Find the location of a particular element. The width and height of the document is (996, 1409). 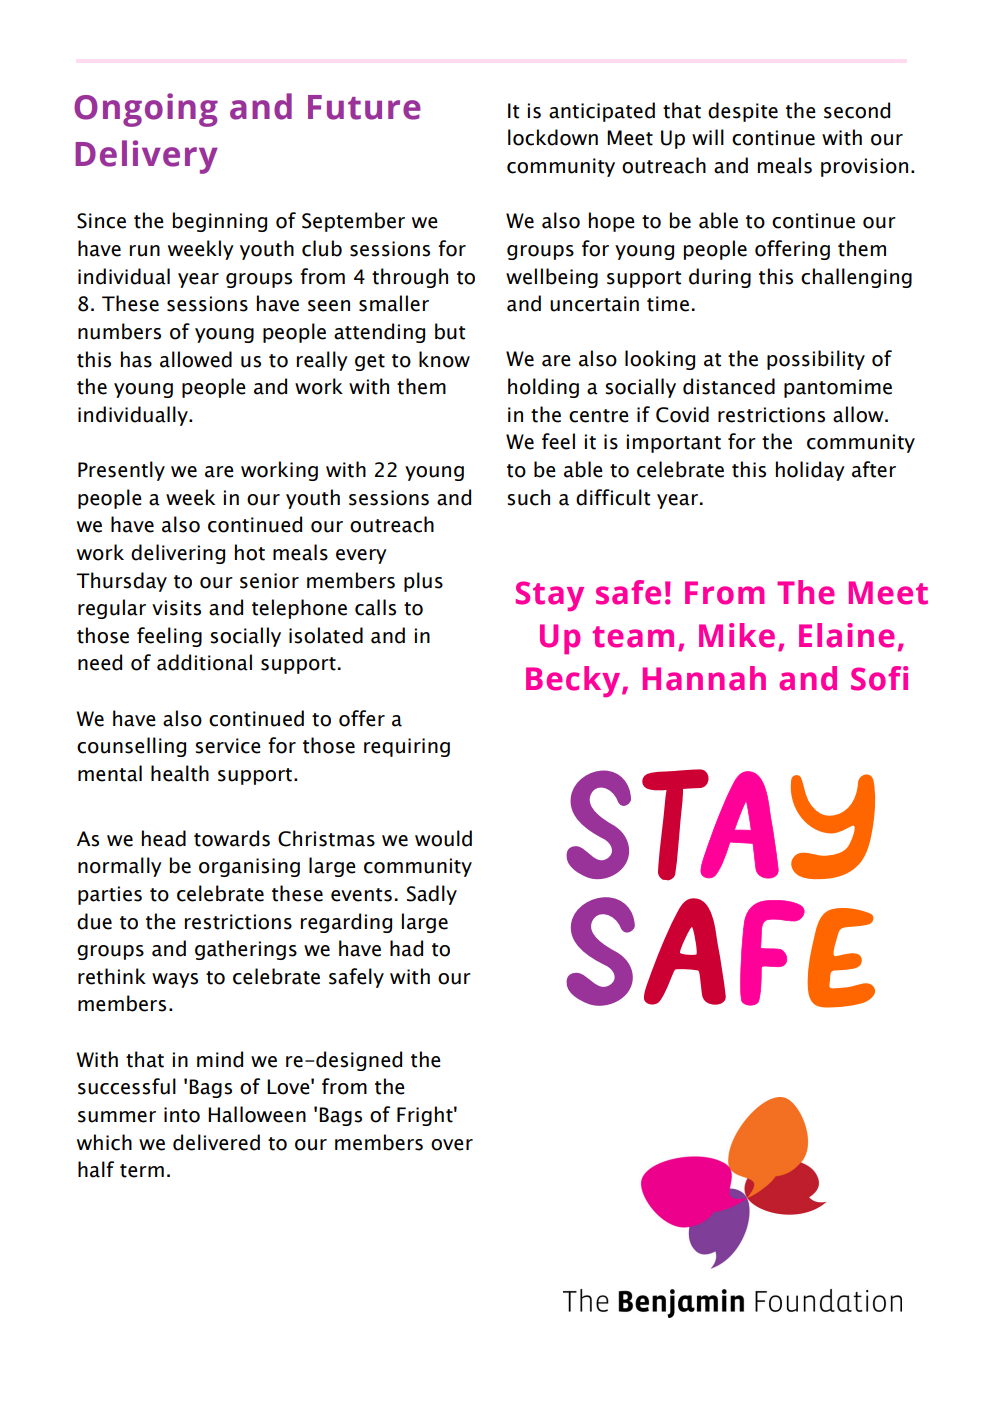

despite is located at coordinates (743, 112).
